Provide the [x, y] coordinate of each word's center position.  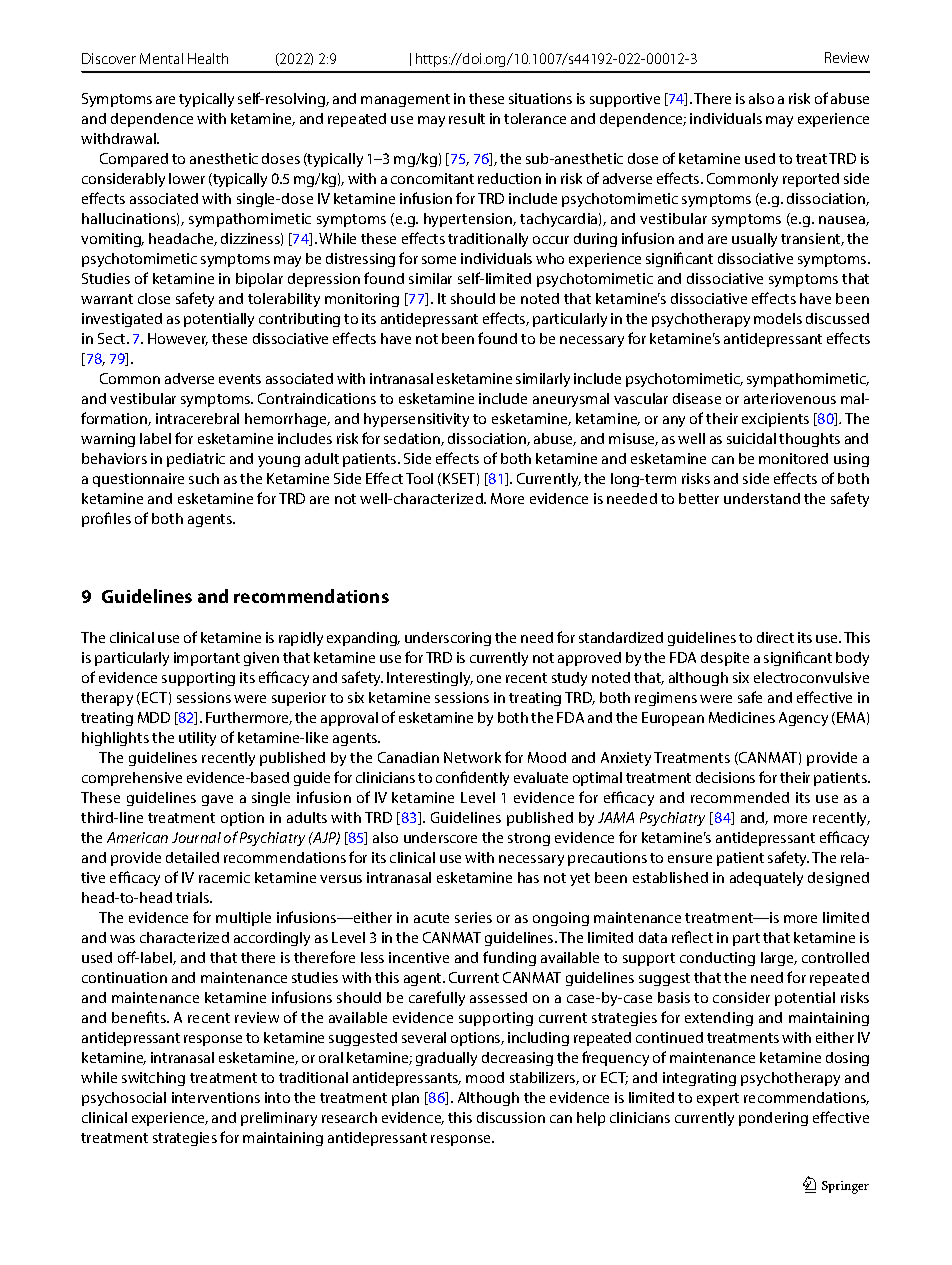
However [178, 339]
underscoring [448, 639]
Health [208, 58]
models [778, 318]
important [207, 659]
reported [811, 180]
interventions [216, 1097]
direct [775, 637]
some [439, 260]
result [467, 118]
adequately [766, 879]
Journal [196, 837]
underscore [440, 837]
